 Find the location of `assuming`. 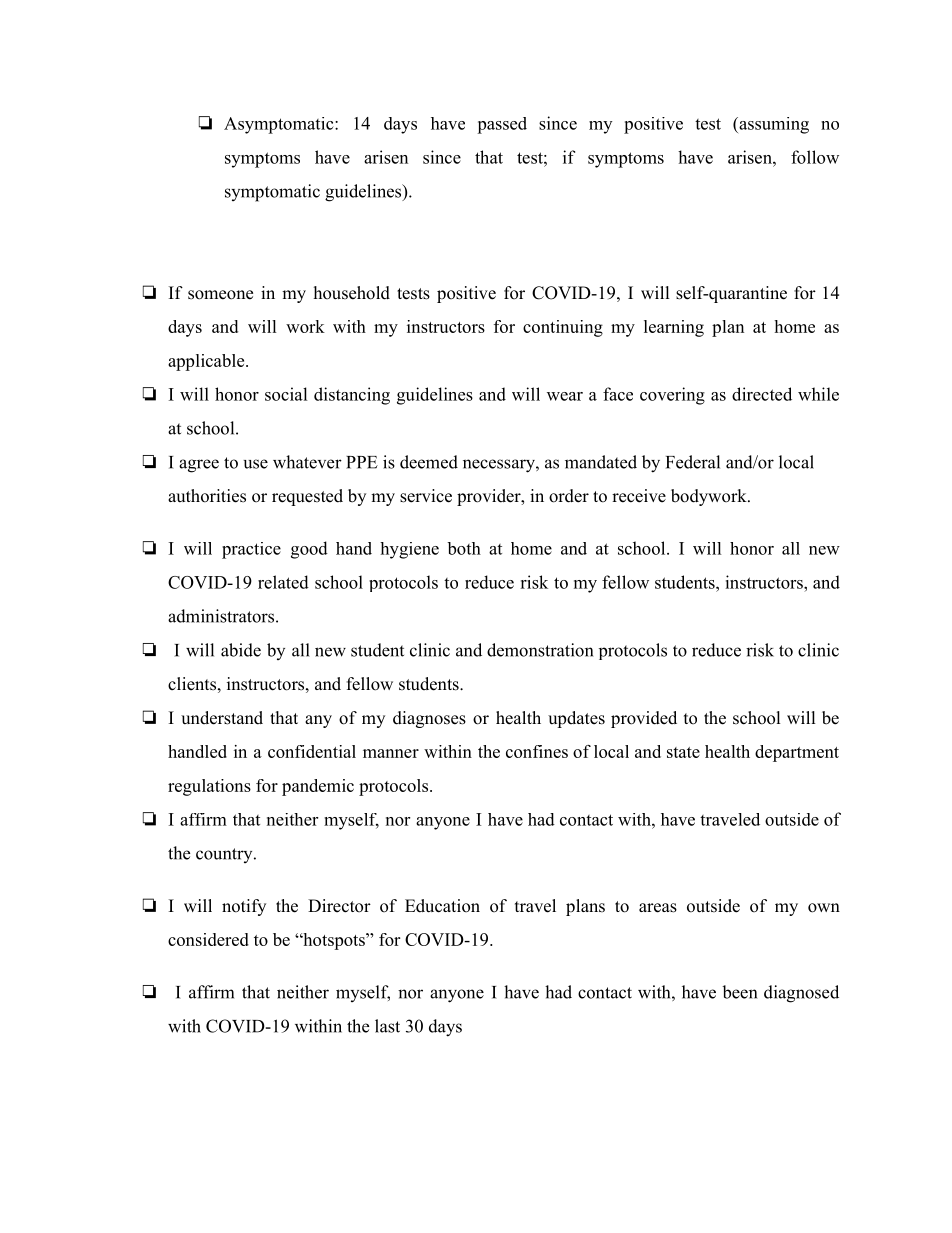

assuming is located at coordinates (773, 125).
